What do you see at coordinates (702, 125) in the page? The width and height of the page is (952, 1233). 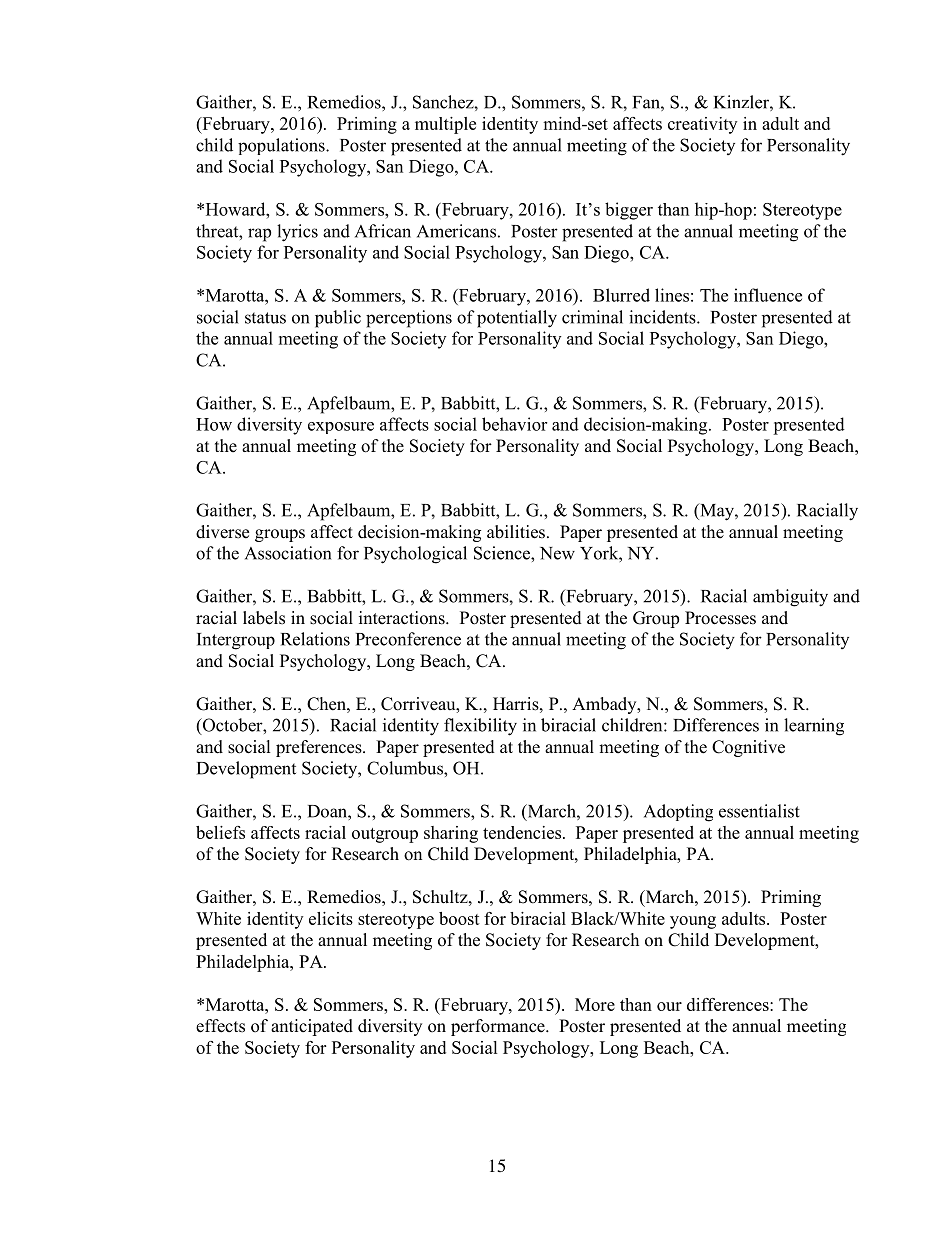 I see `creativity` at bounding box center [702, 125].
